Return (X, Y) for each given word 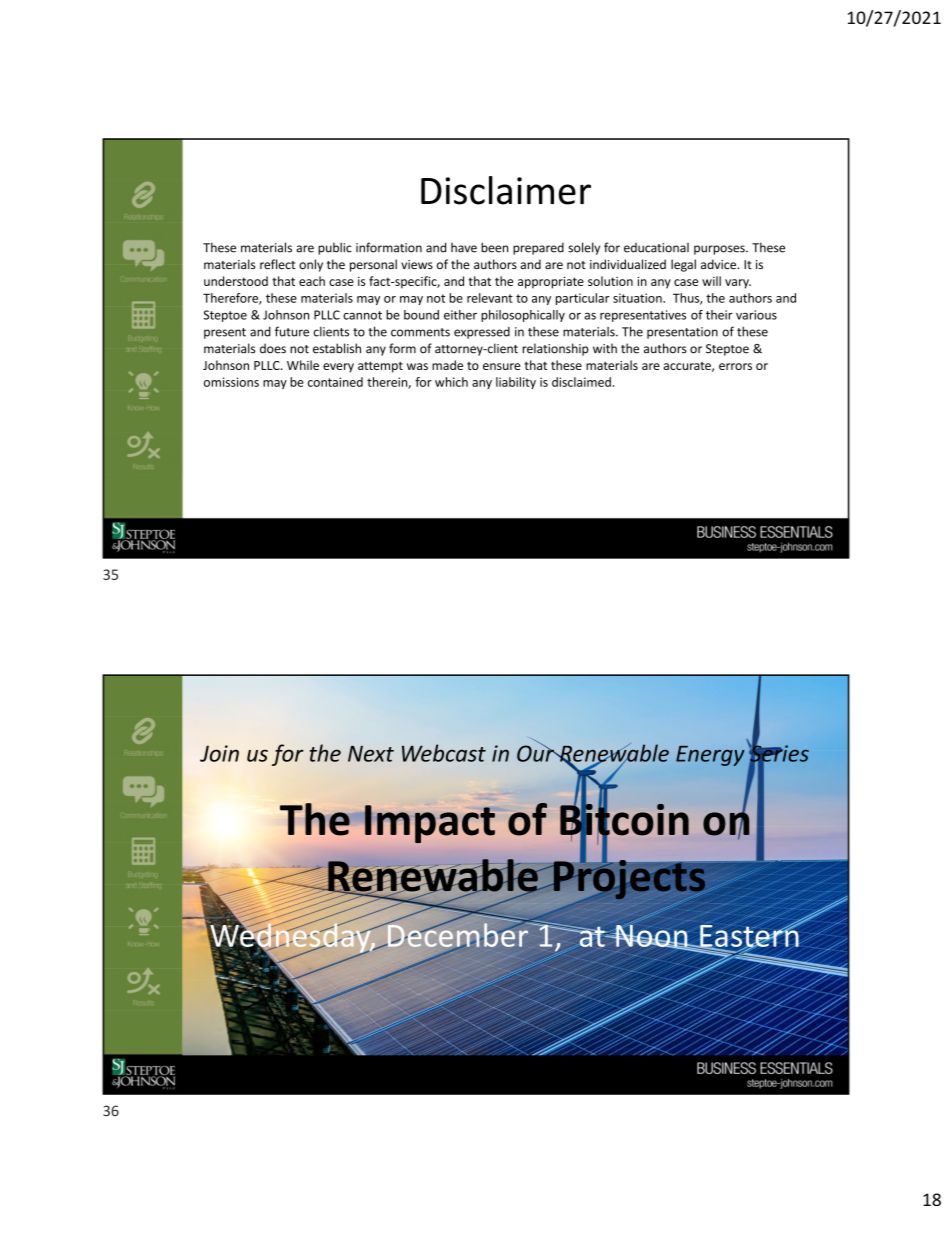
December (457, 935)
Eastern (749, 936)
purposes (720, 250)
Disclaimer (506, 190)
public (335, 248)
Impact (430, 824)
